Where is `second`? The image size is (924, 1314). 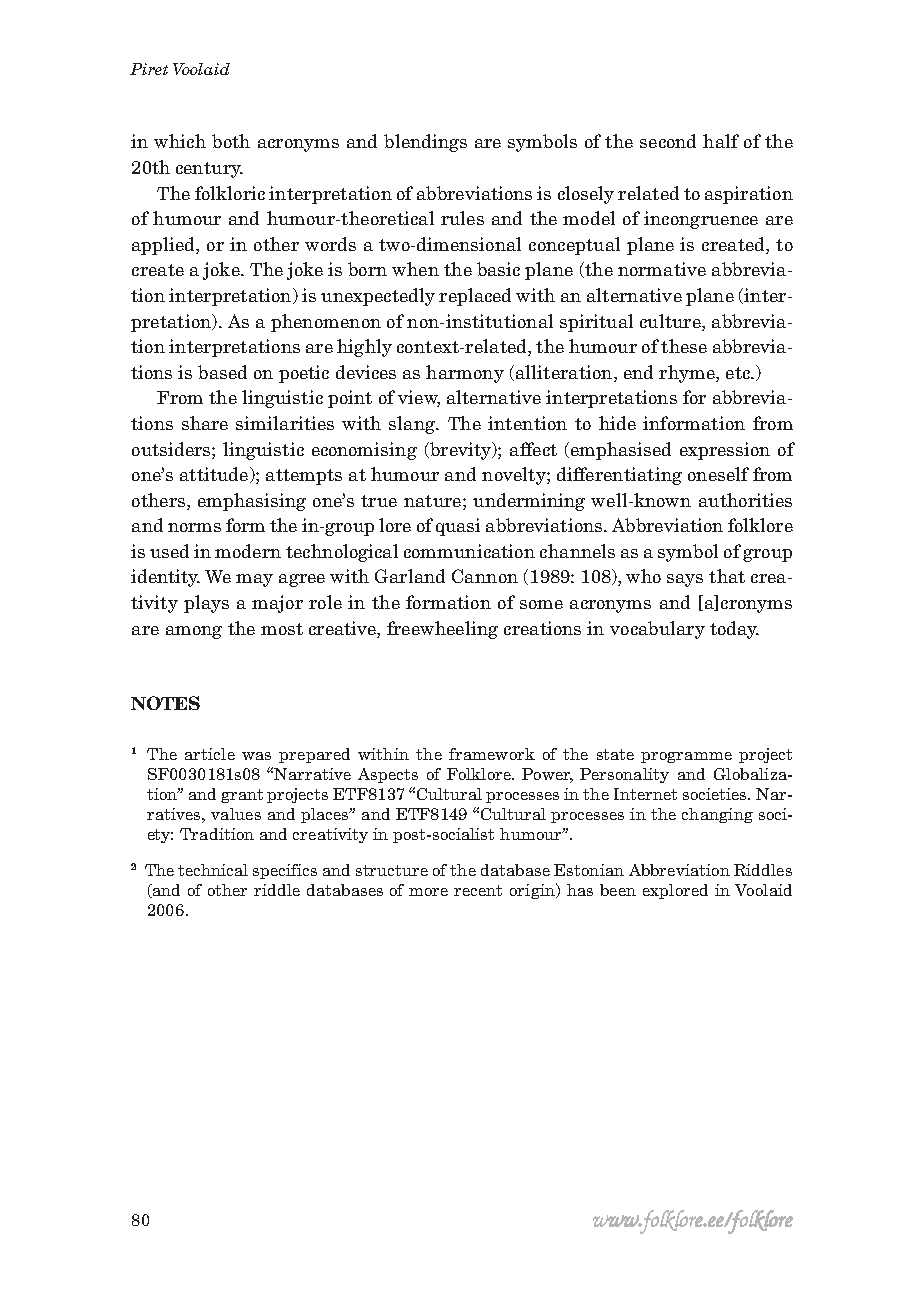
second is located at coordinates (668, 141).
